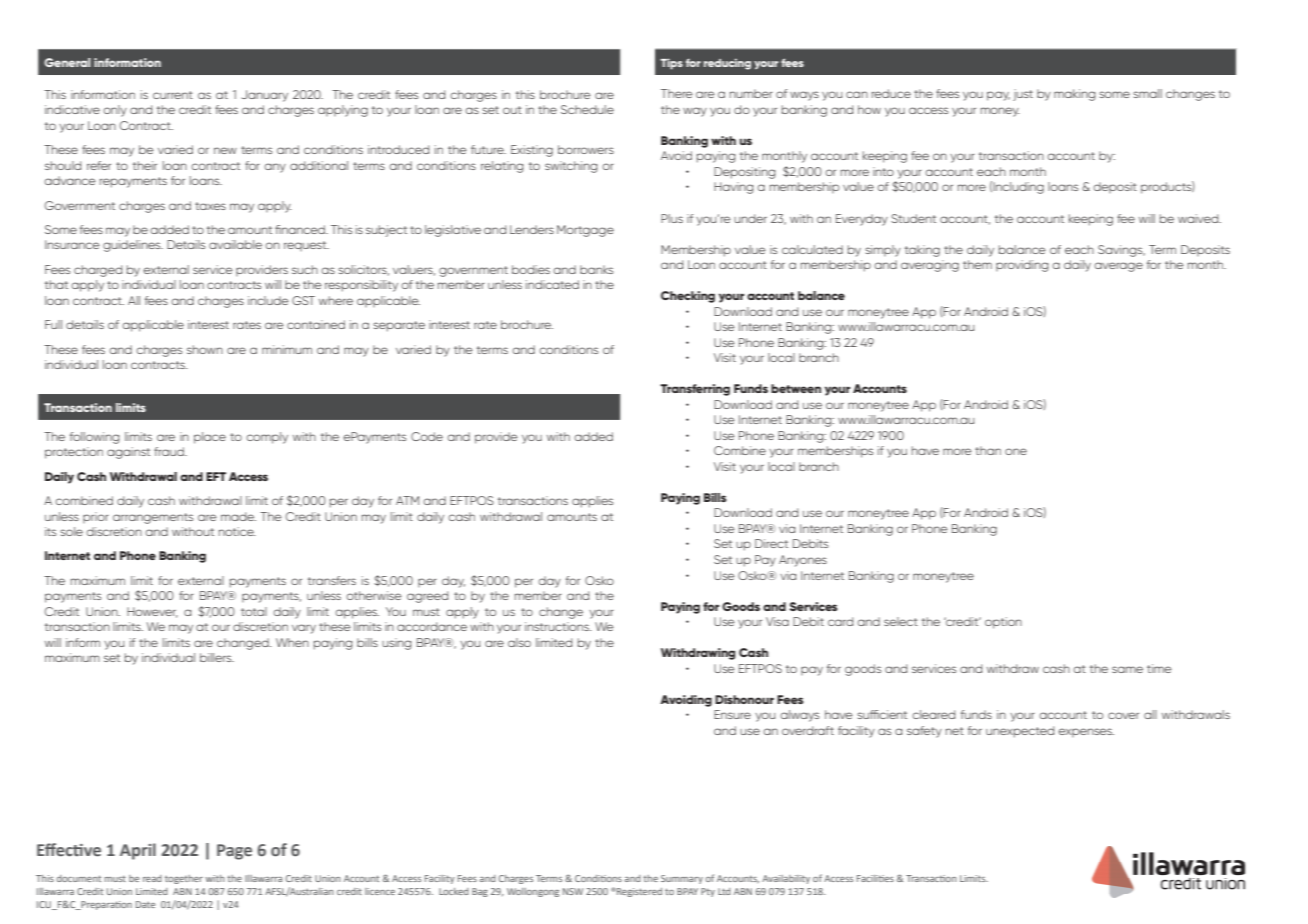 Image resolution: width=1308 pixels, height=924 pixels. What do you see at coordinates (1003, 623) in the screenshot?
I see `option` at bounding box center [1003, 623].
